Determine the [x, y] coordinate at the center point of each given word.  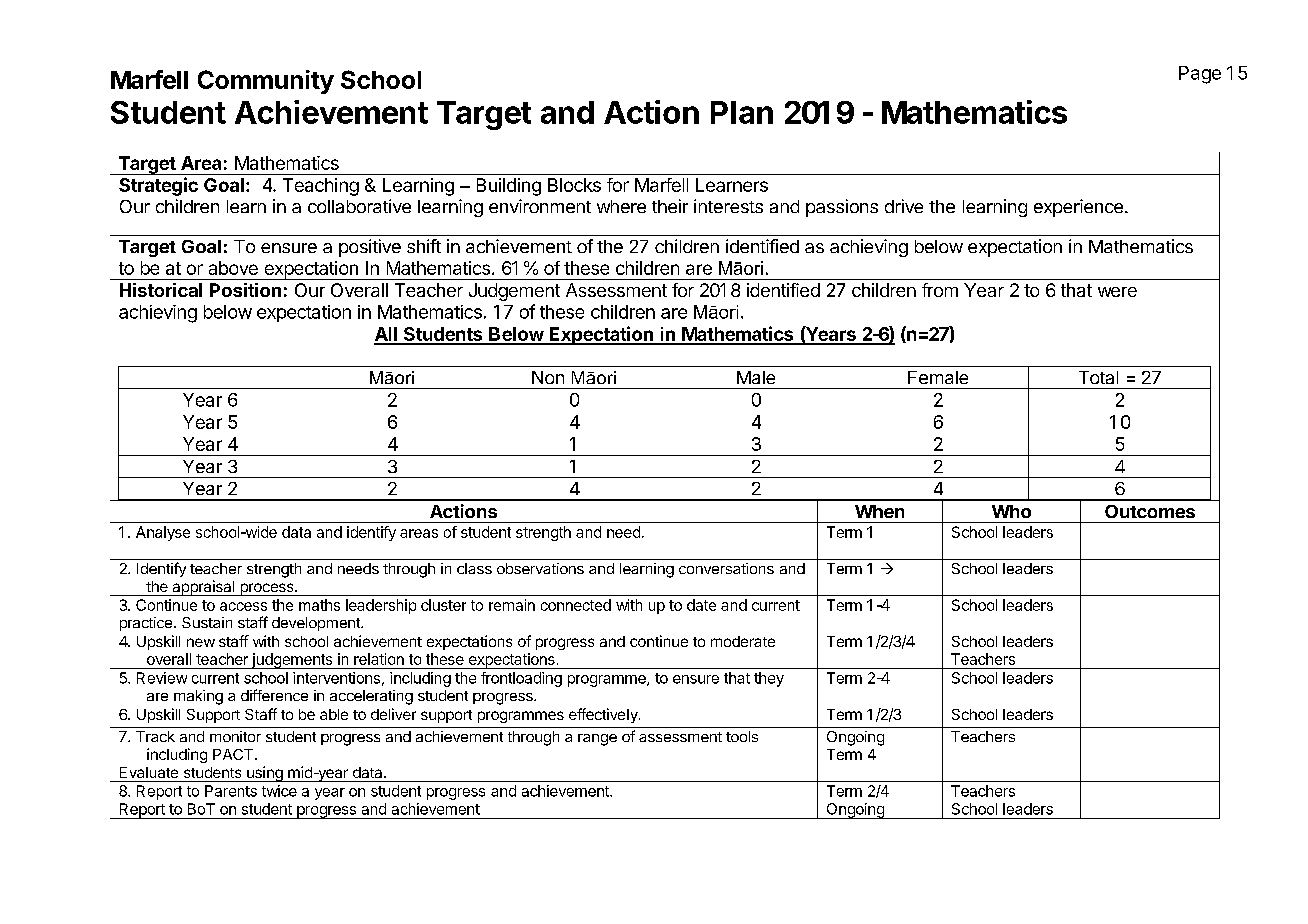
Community [266, 82]
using [265, 774]
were [1117, 292]
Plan [742, 112]
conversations [726, 568]
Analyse [163, 533]
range [597, 740]
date [701, 605]
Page [1200, 75]
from [940, 290]
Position [245, 290]
